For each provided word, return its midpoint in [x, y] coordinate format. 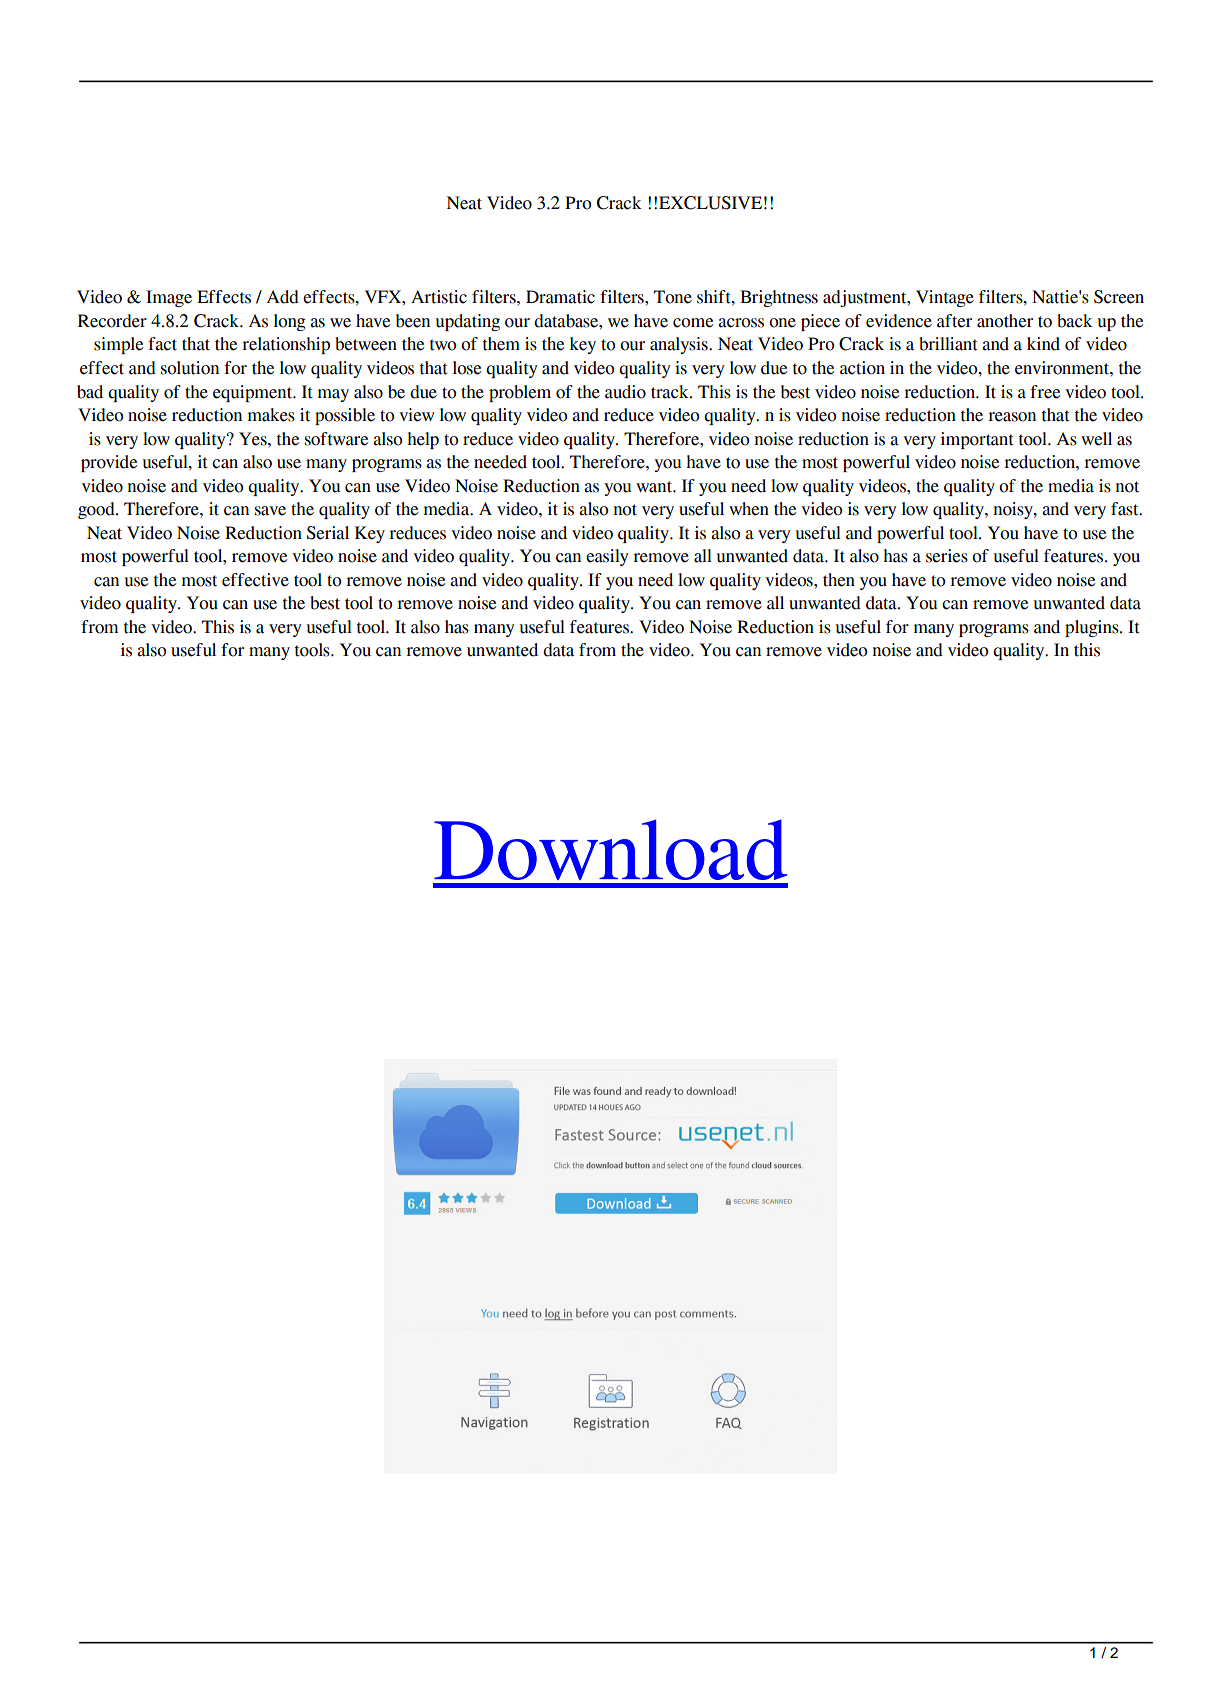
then [839, 580]
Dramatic [560, 297]
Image [169, 298]
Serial [328, 533]
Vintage [945, 298]
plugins [1093, 628]
